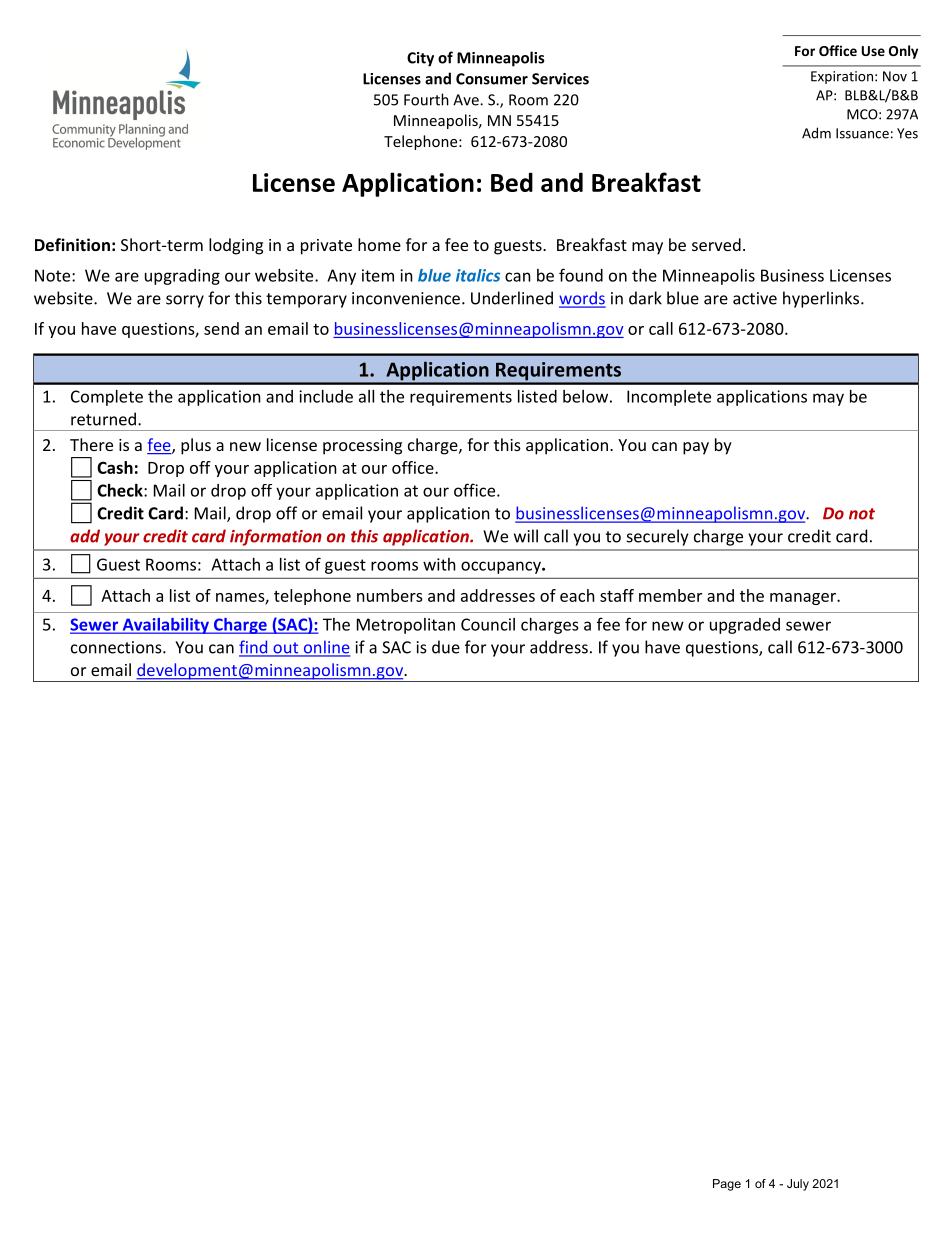  What do you see at coordinates (745, 626) in the document?
I see `upgraded` at bounding box center [745, 626].
